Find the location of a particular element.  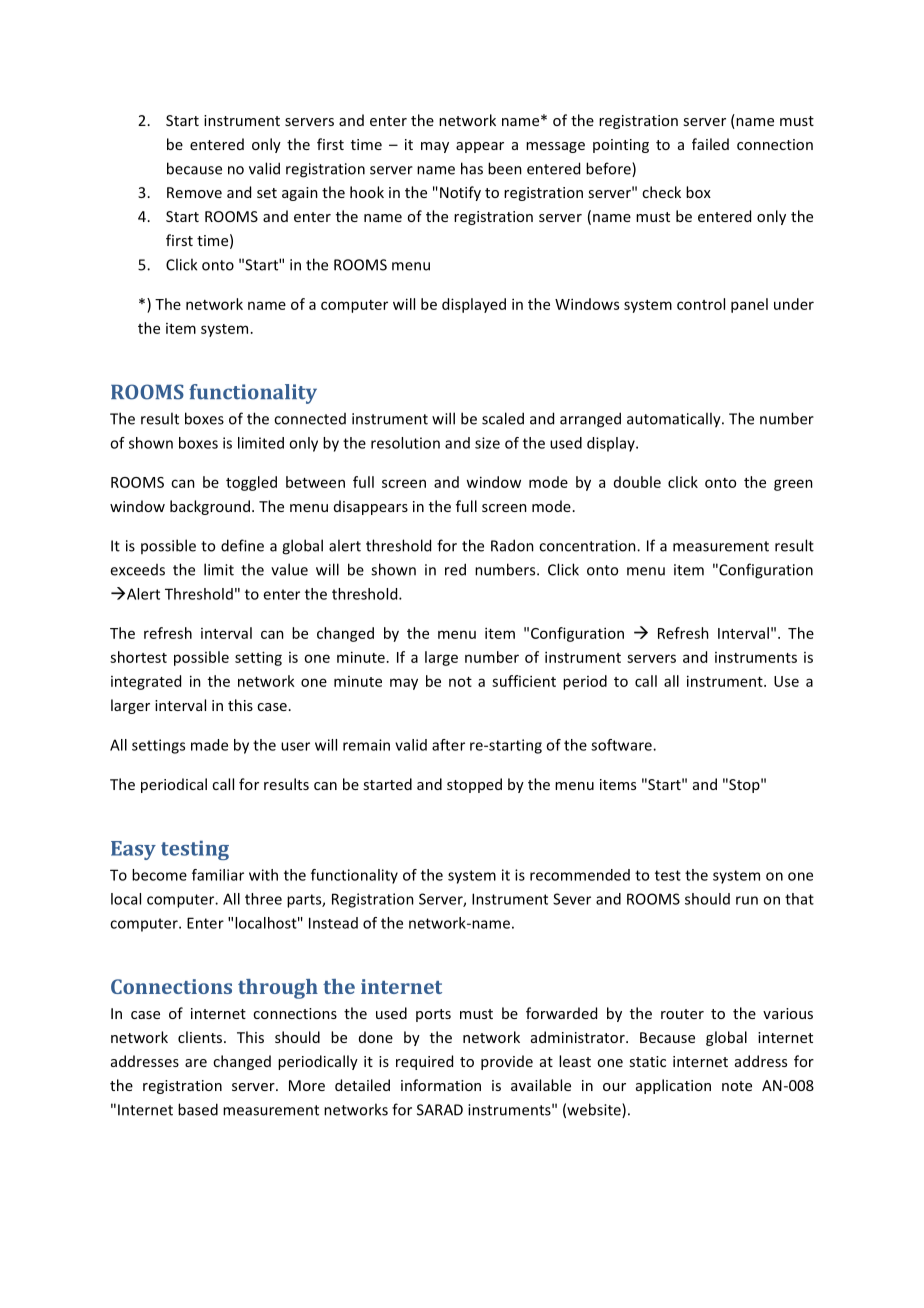

based is located at coordinates (198, 1109).
